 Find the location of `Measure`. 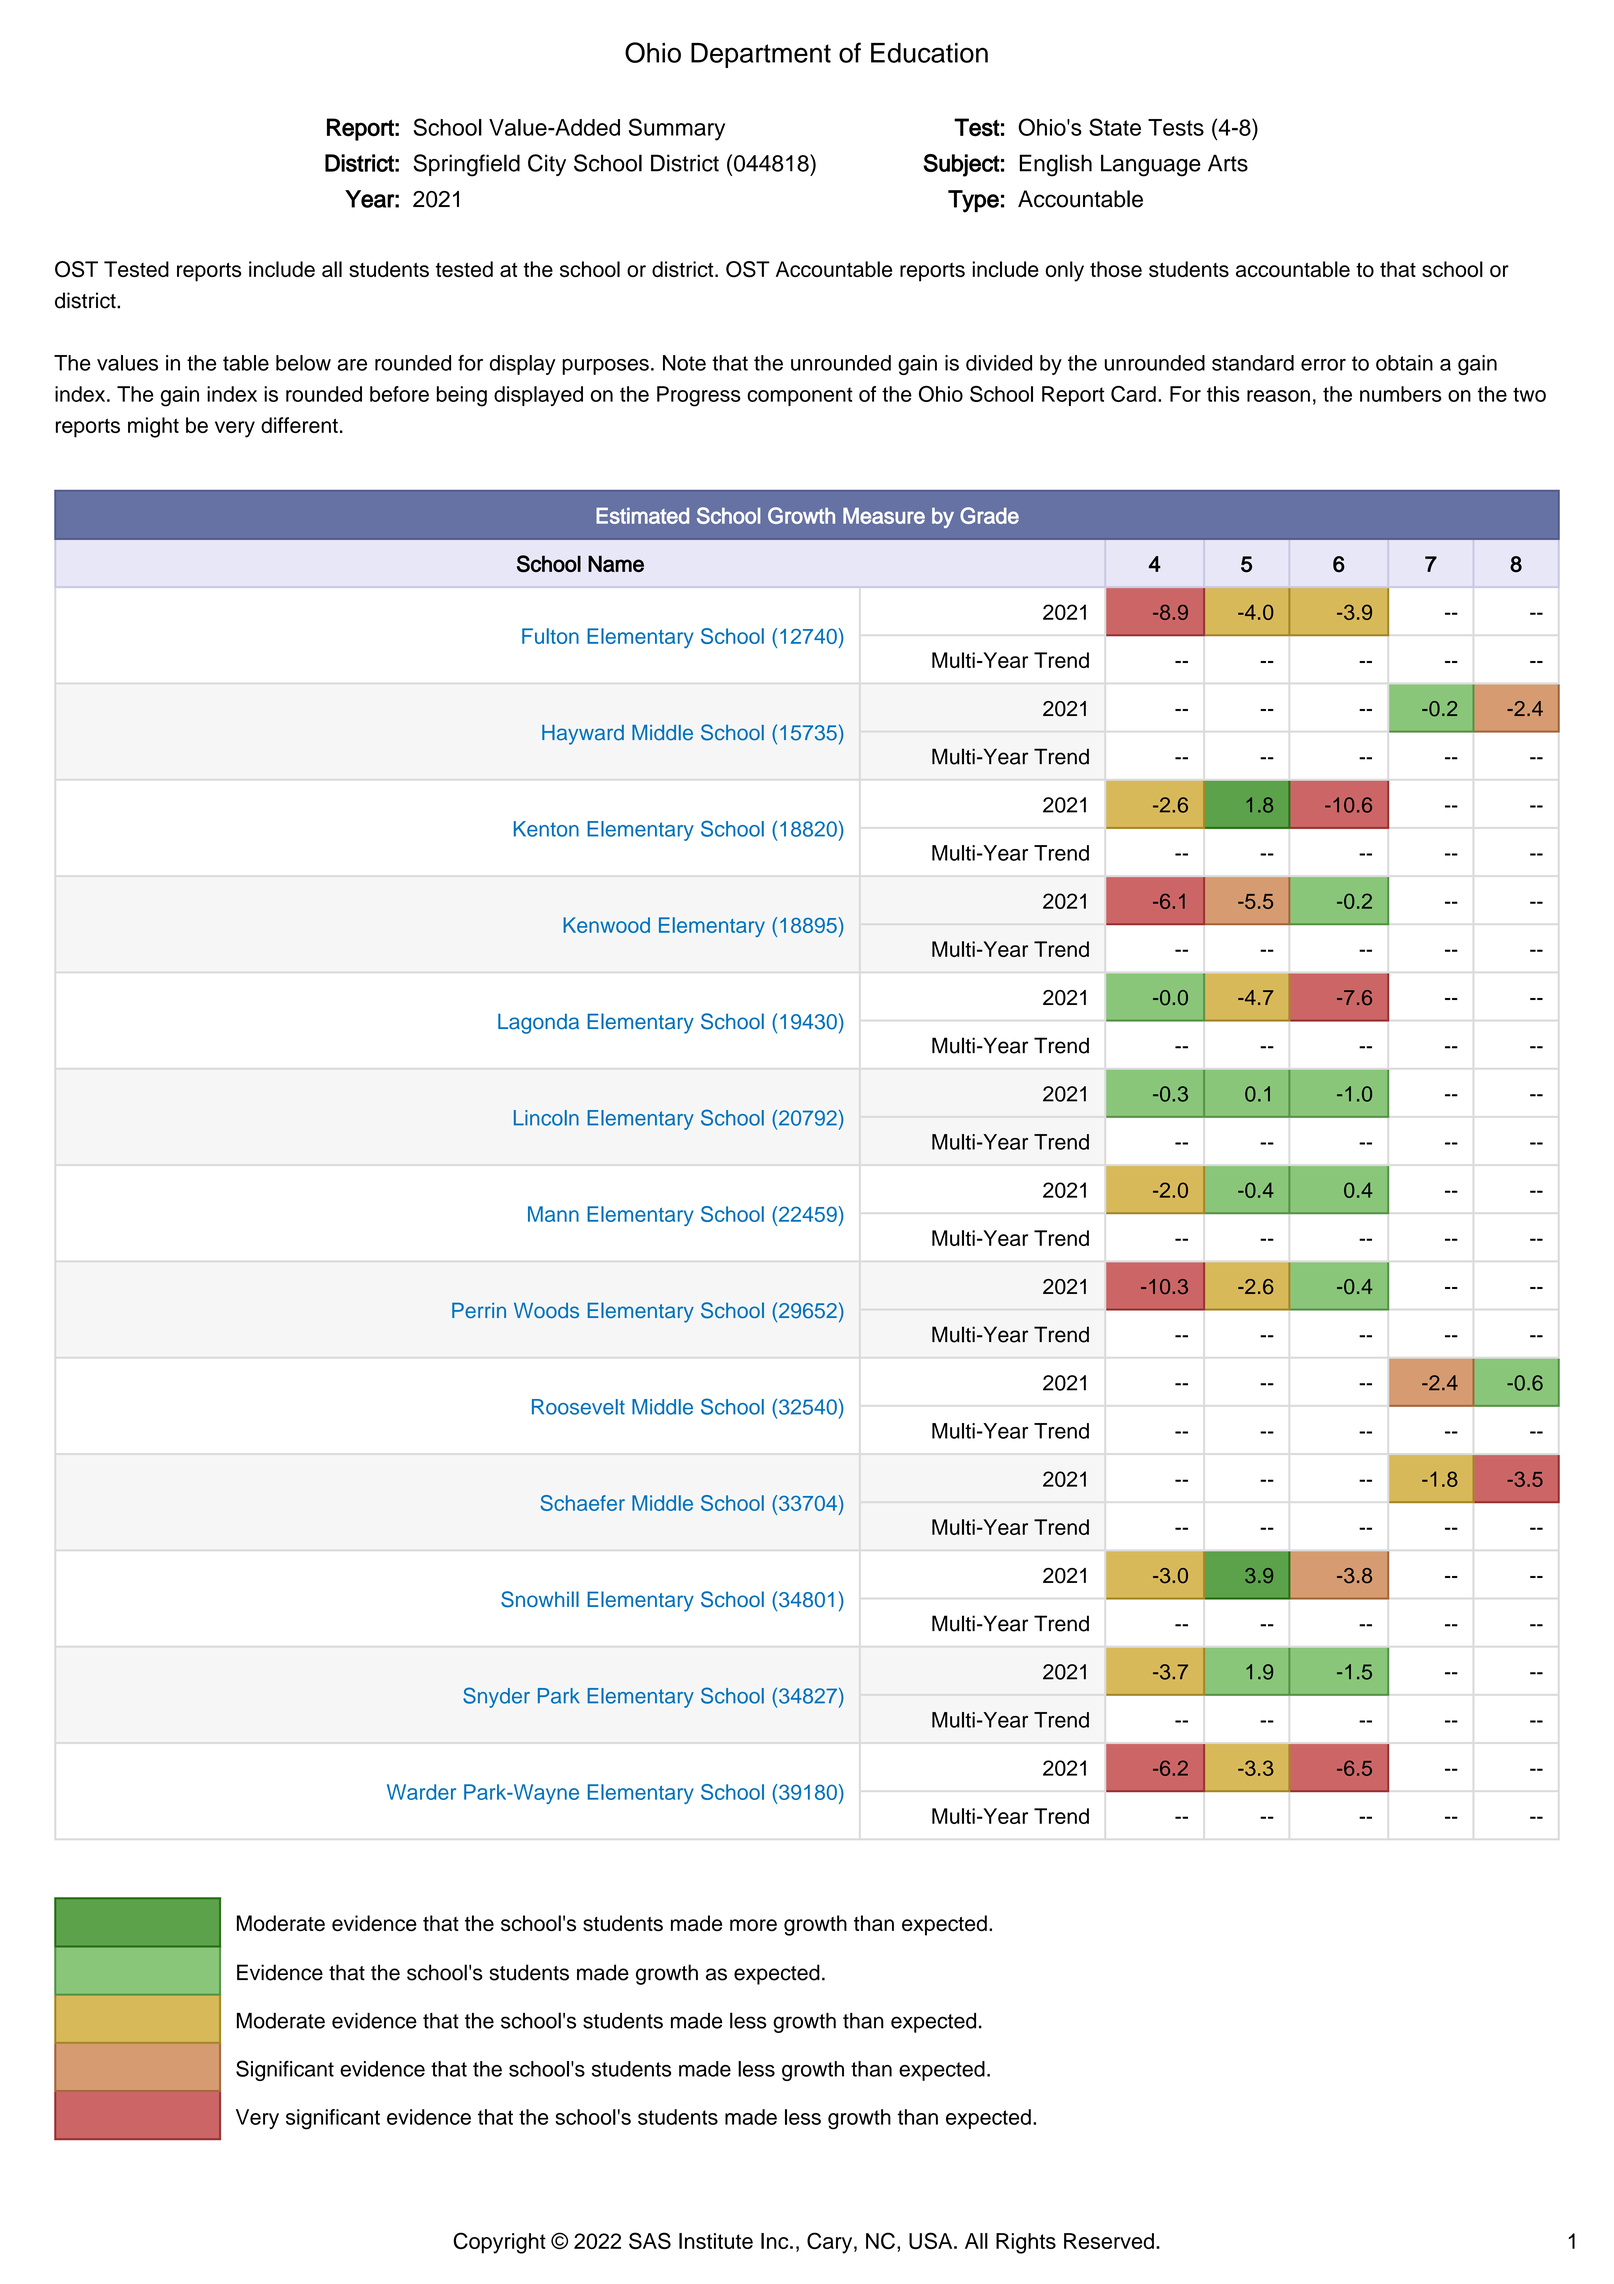

Measure is located at coordinates (884, 516).
